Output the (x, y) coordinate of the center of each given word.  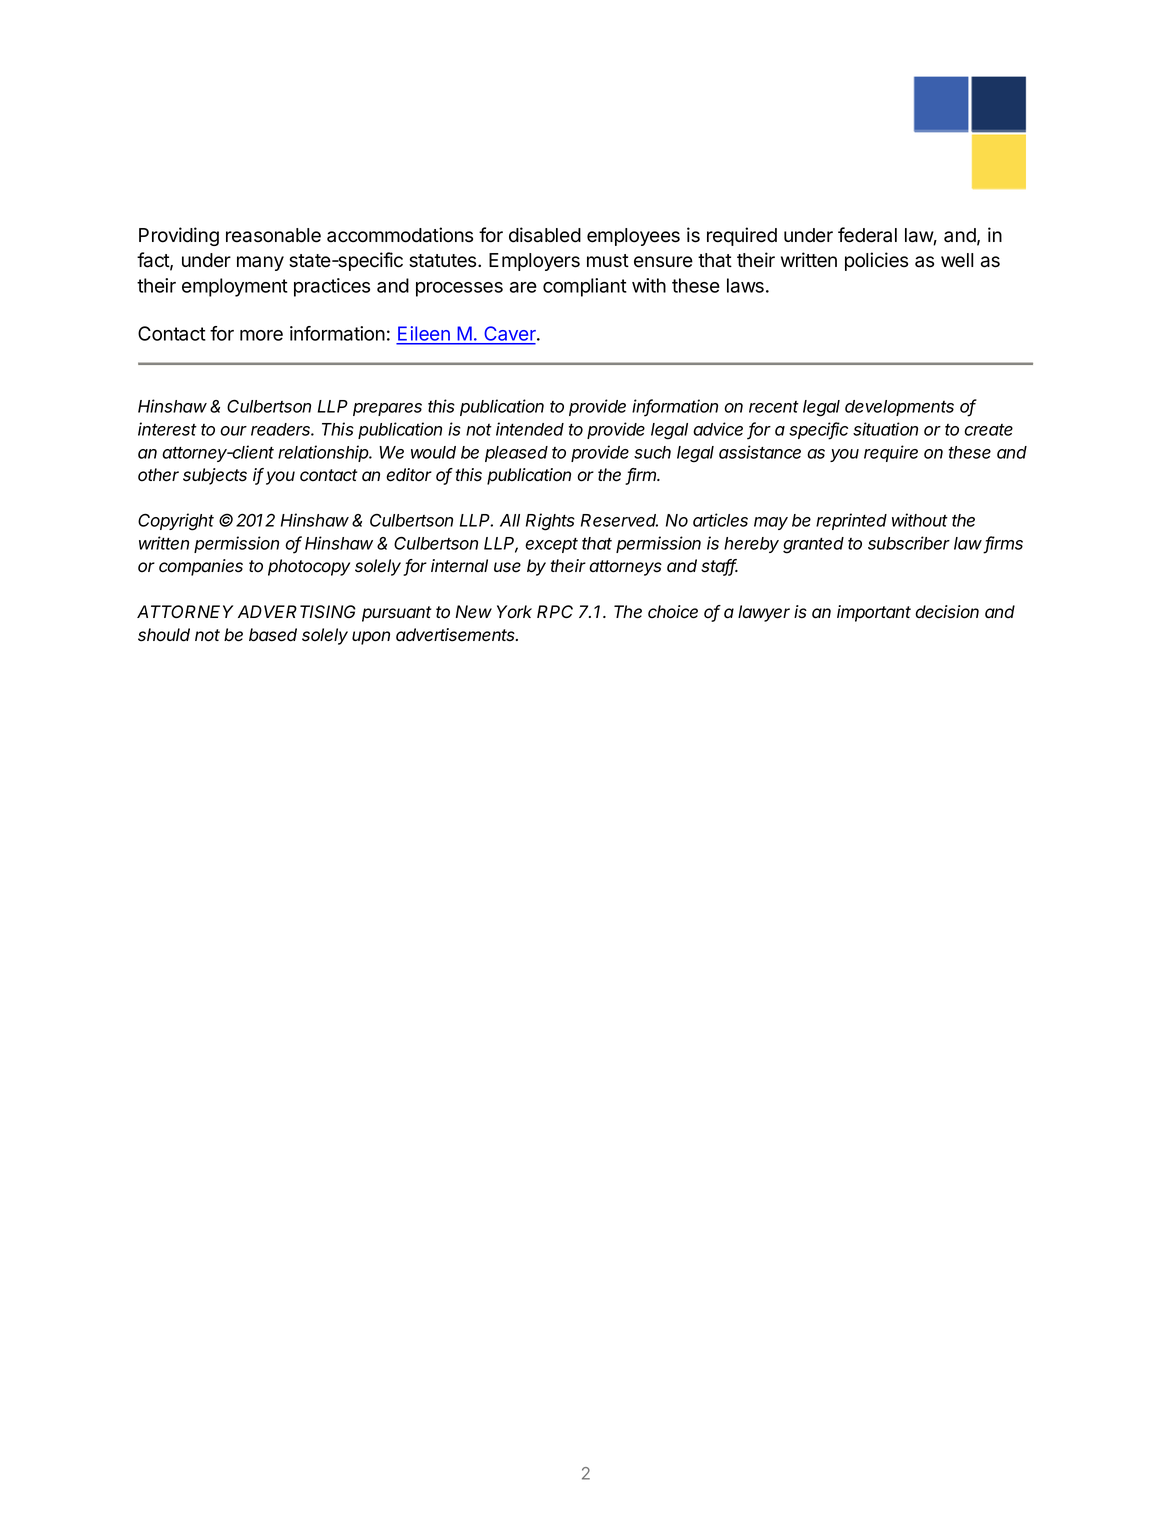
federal (867, 235)
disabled (545, 235)
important (874, 613)
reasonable (273, 235)
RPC (555, 611)
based (273, 635)
